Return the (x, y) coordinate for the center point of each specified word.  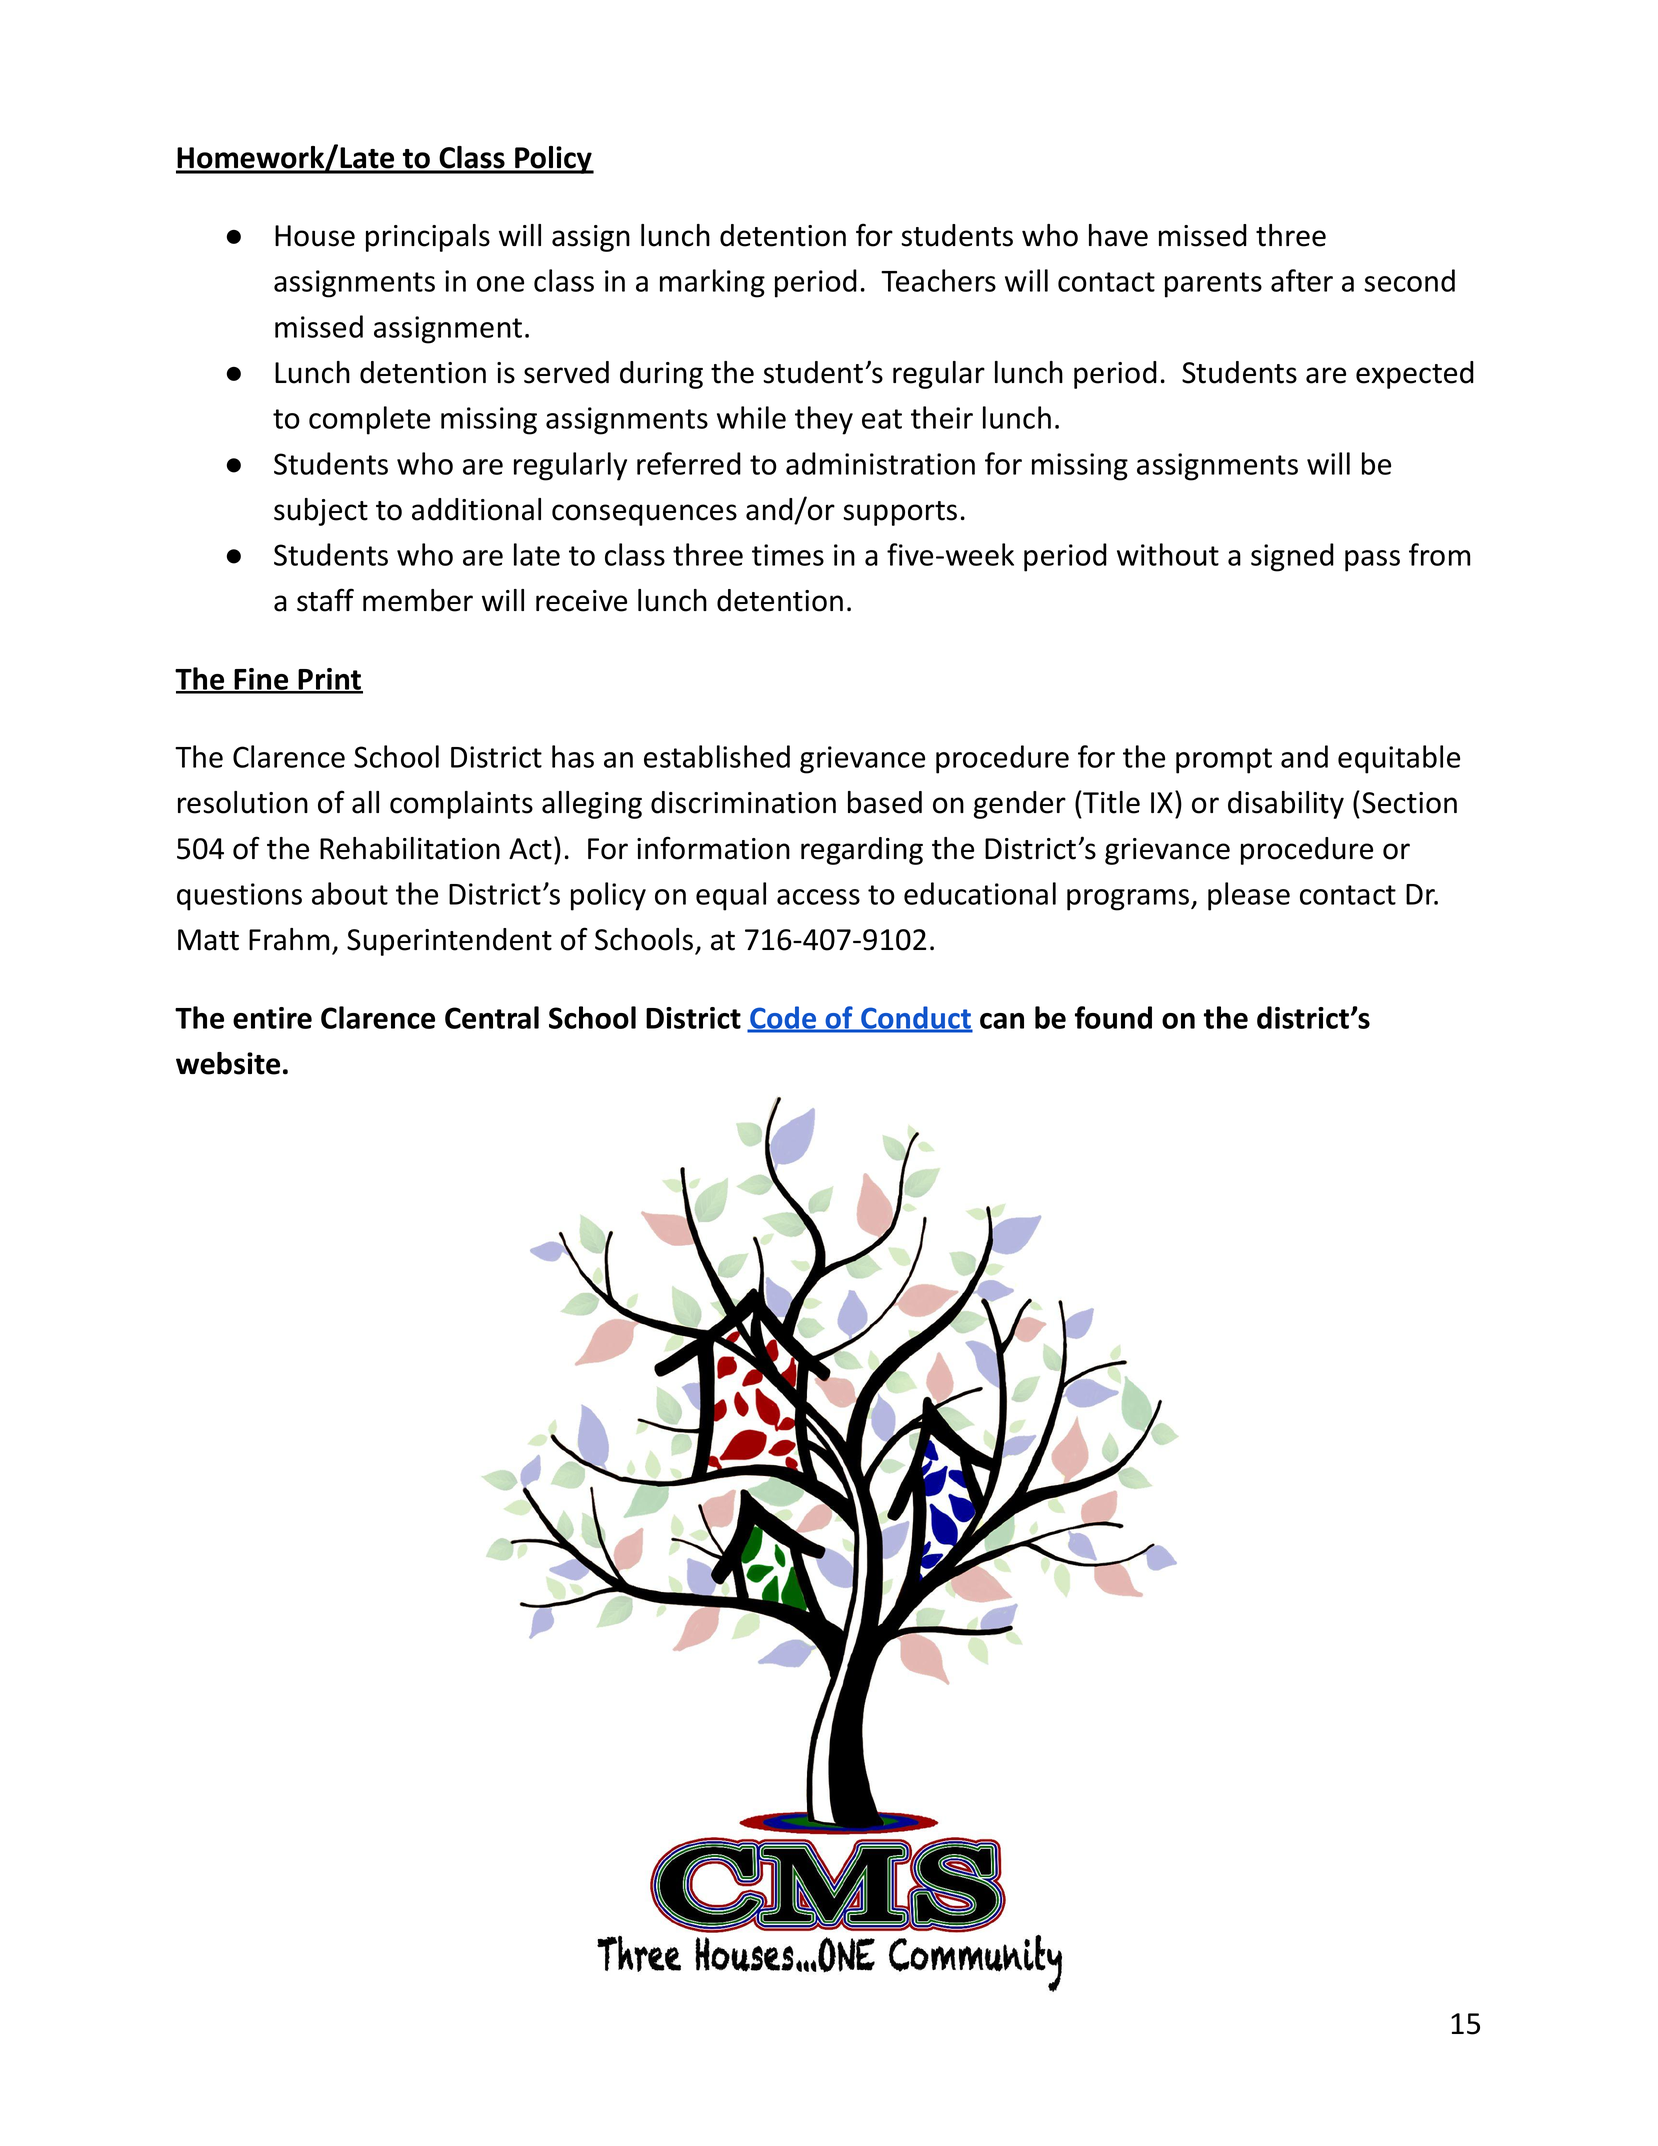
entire (272, 1018)
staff (325, 600)
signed (1292, 557)
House (315, 236)
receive (581, 601)
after (1302, 280)
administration (880, 463)
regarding (862, 851)
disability (1286, 805)
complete (369, 420)
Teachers (938, 280)
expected (1415, 375)
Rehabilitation (410, 848)
